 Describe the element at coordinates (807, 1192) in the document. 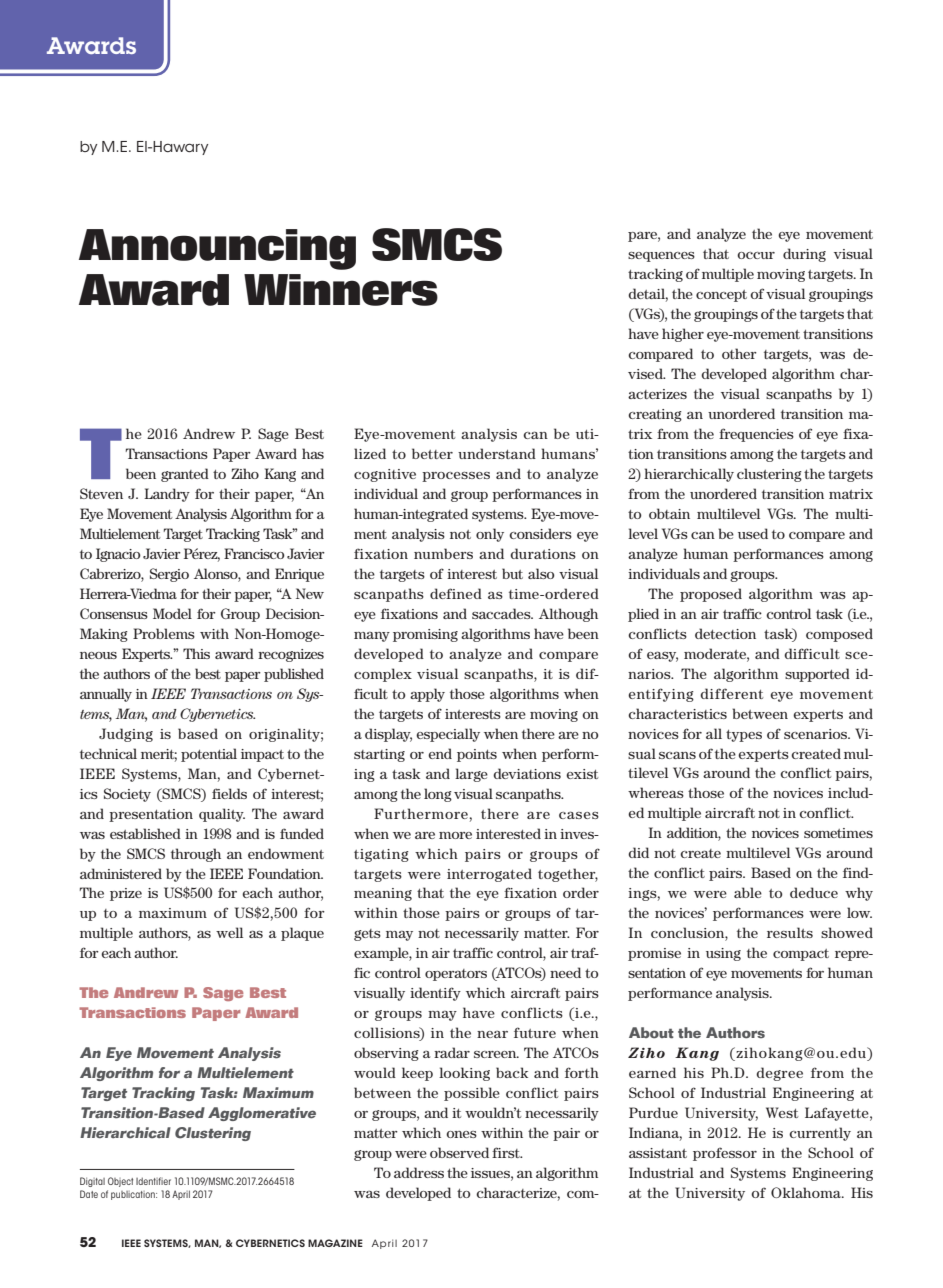

I see `Oklahoma` at that location.
